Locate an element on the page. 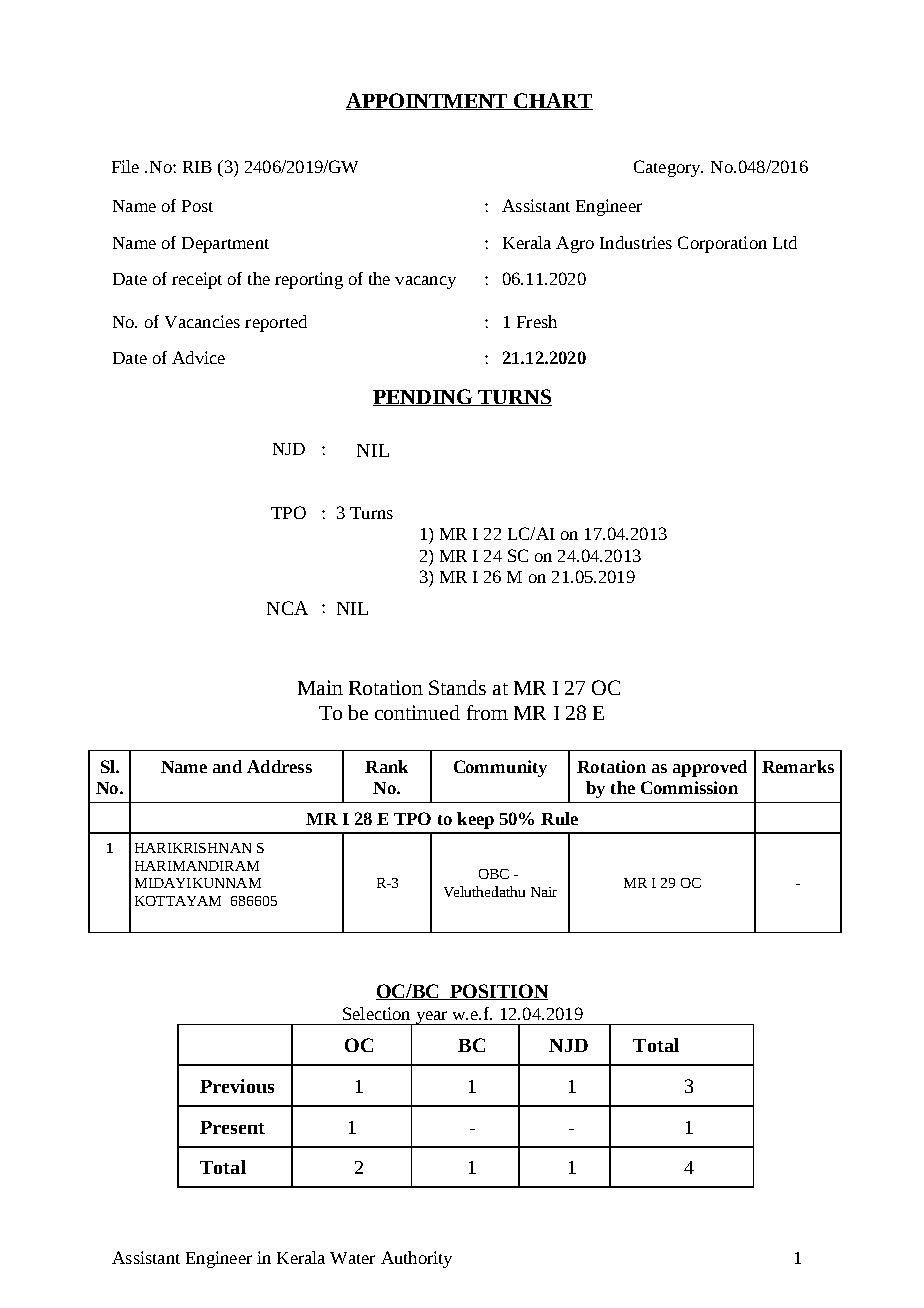 The image size is (924, 1308). PENDING is located at coordinates (424, 397).
